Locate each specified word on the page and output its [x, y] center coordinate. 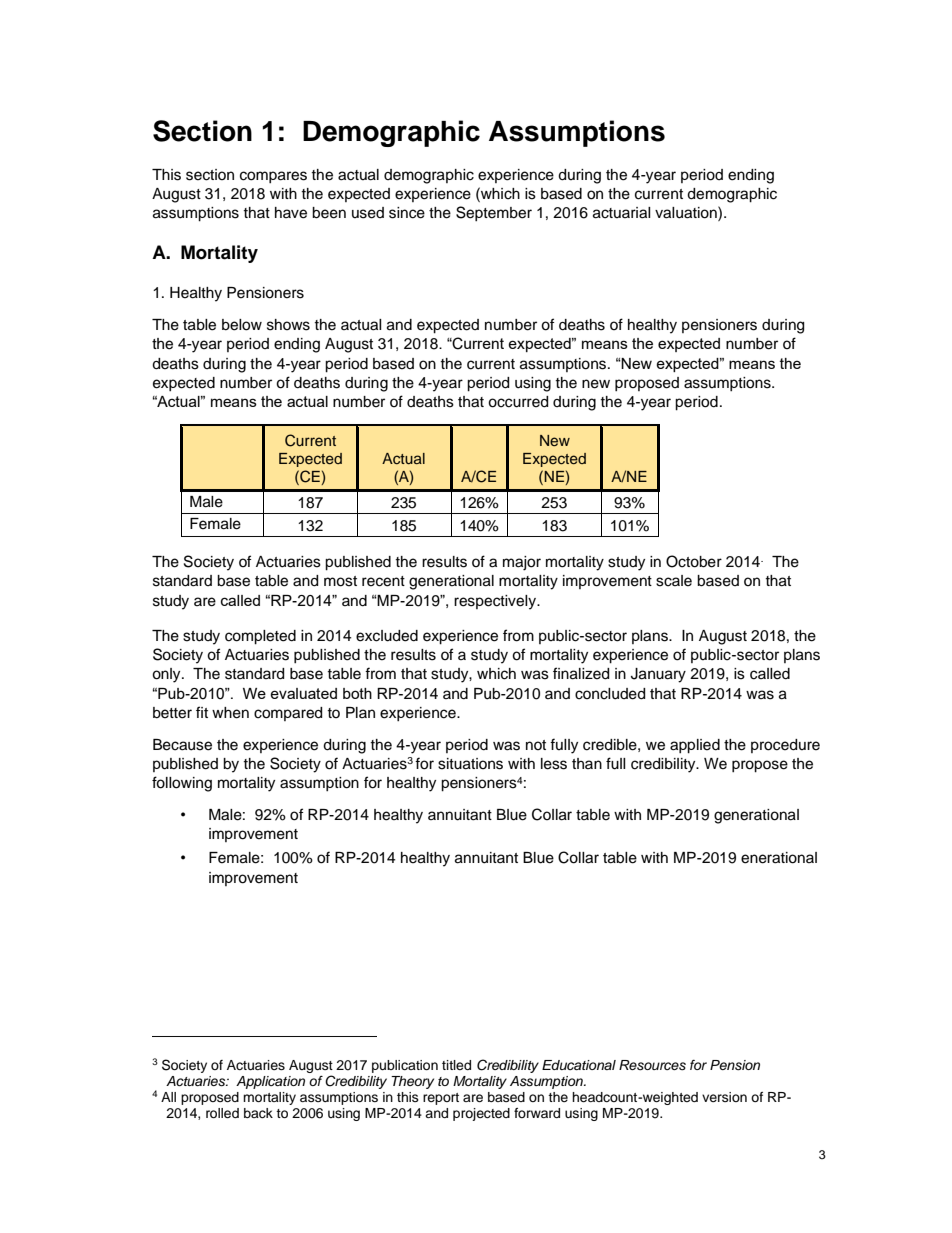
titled [456, 1065]
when [230, 713]
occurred [518, 402]
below [242, 325]
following [182, 784]
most [340, 581]
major [522, 563]
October [694, 561]
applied [695, 746]
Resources [652, 1065]
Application [270, 1082]
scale [674, 581]
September [494, 213]
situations [470, 764]
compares [273, 177]
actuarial [622, 213]
